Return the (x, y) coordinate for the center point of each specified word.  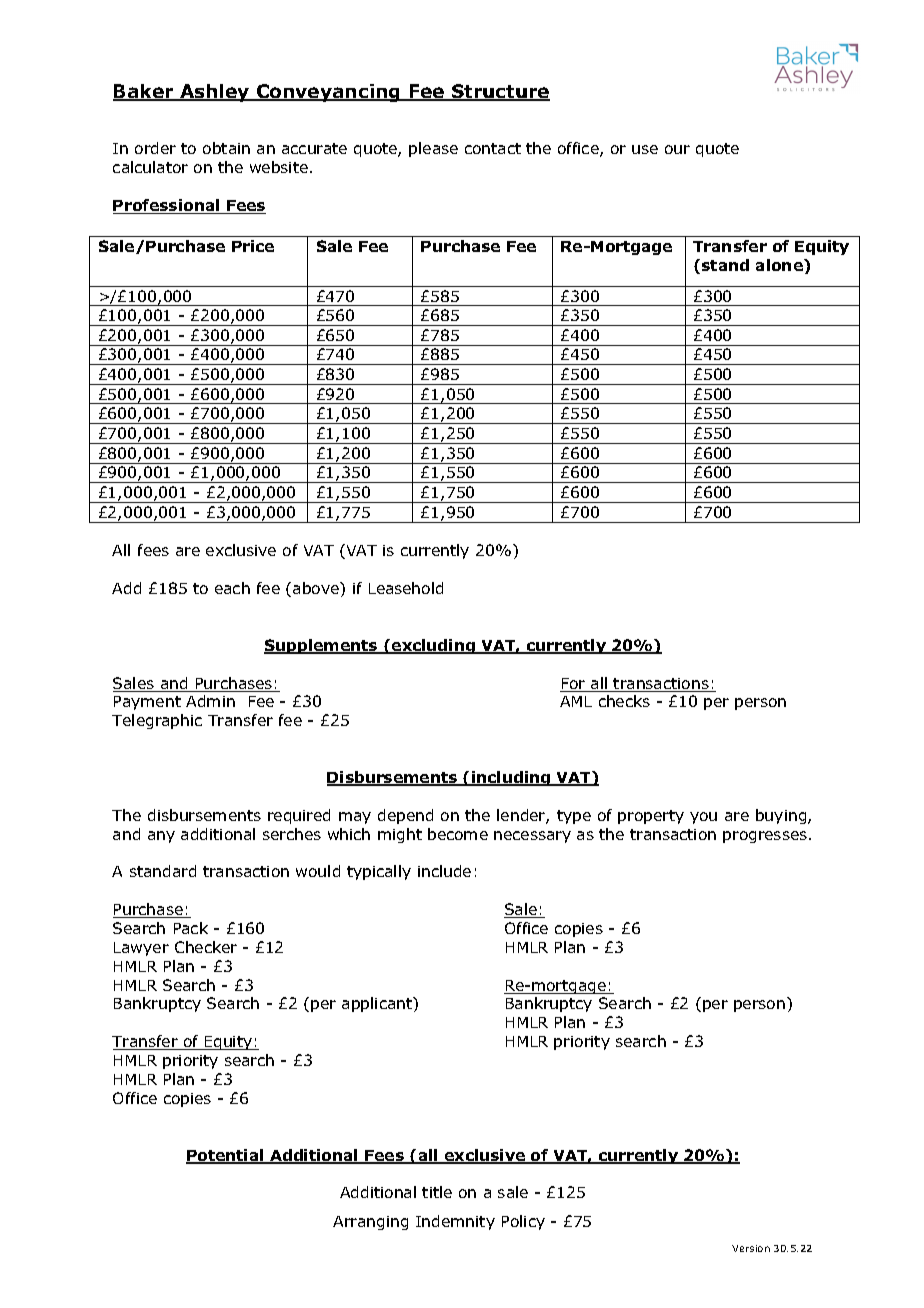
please (433, 149)
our (677, 149)
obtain (226, 148)
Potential (226, 1156)
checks (624, 701)
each (232, 588)
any (161, 837)
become (458, 834)
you (703, 818)
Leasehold (406, 588)
